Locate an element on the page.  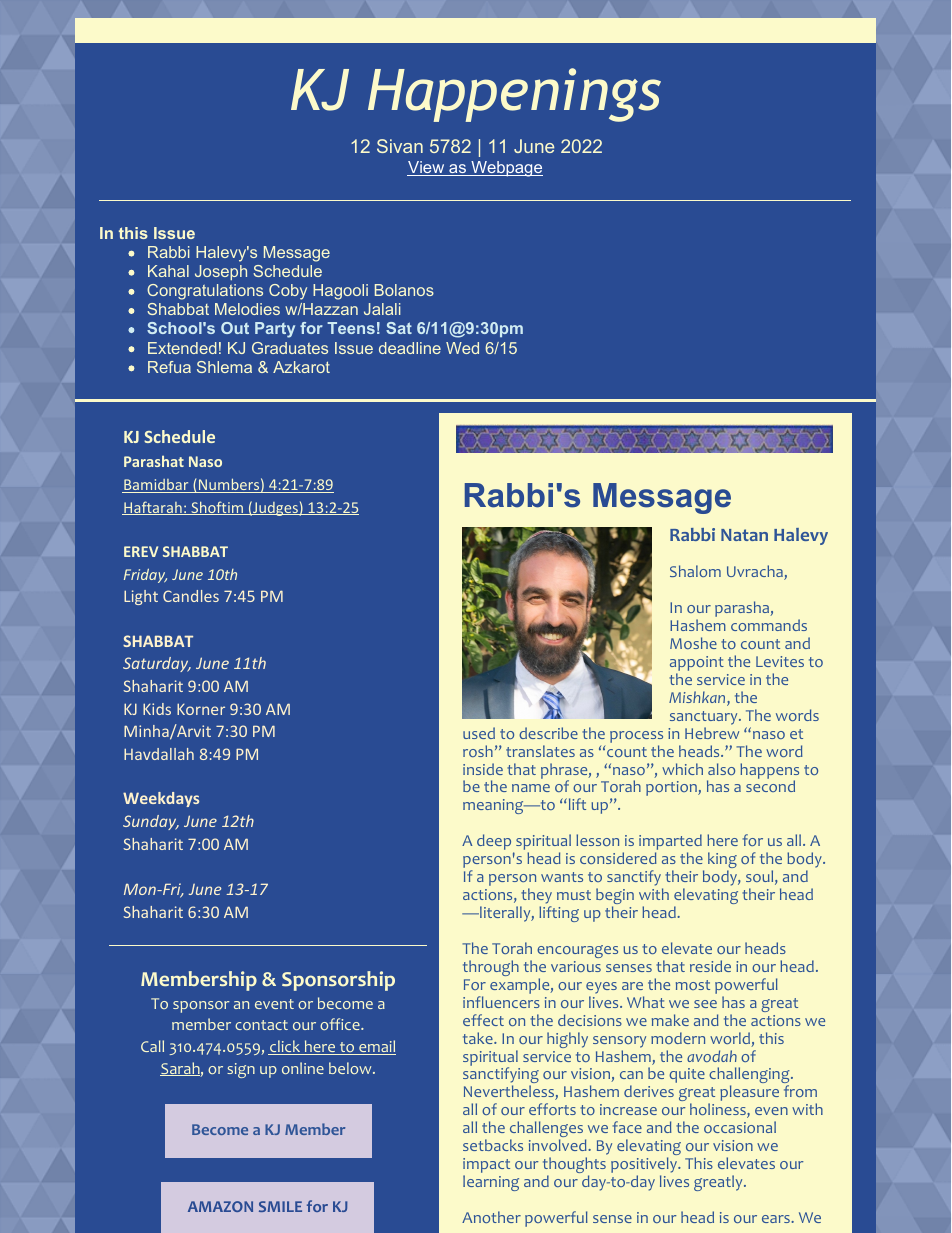
Happenings is located at coordinates (514, 95).
